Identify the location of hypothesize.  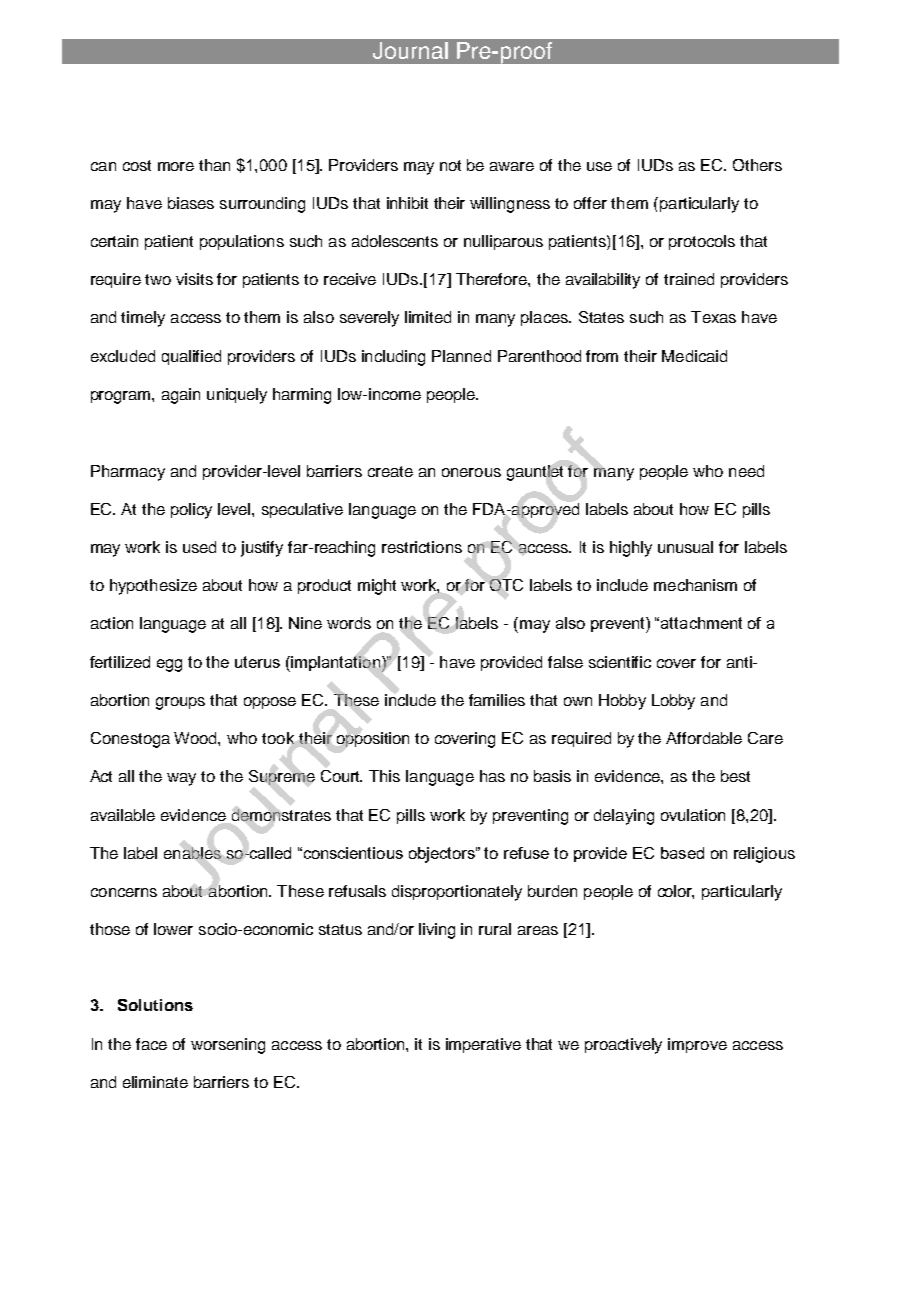
(153, 587).
